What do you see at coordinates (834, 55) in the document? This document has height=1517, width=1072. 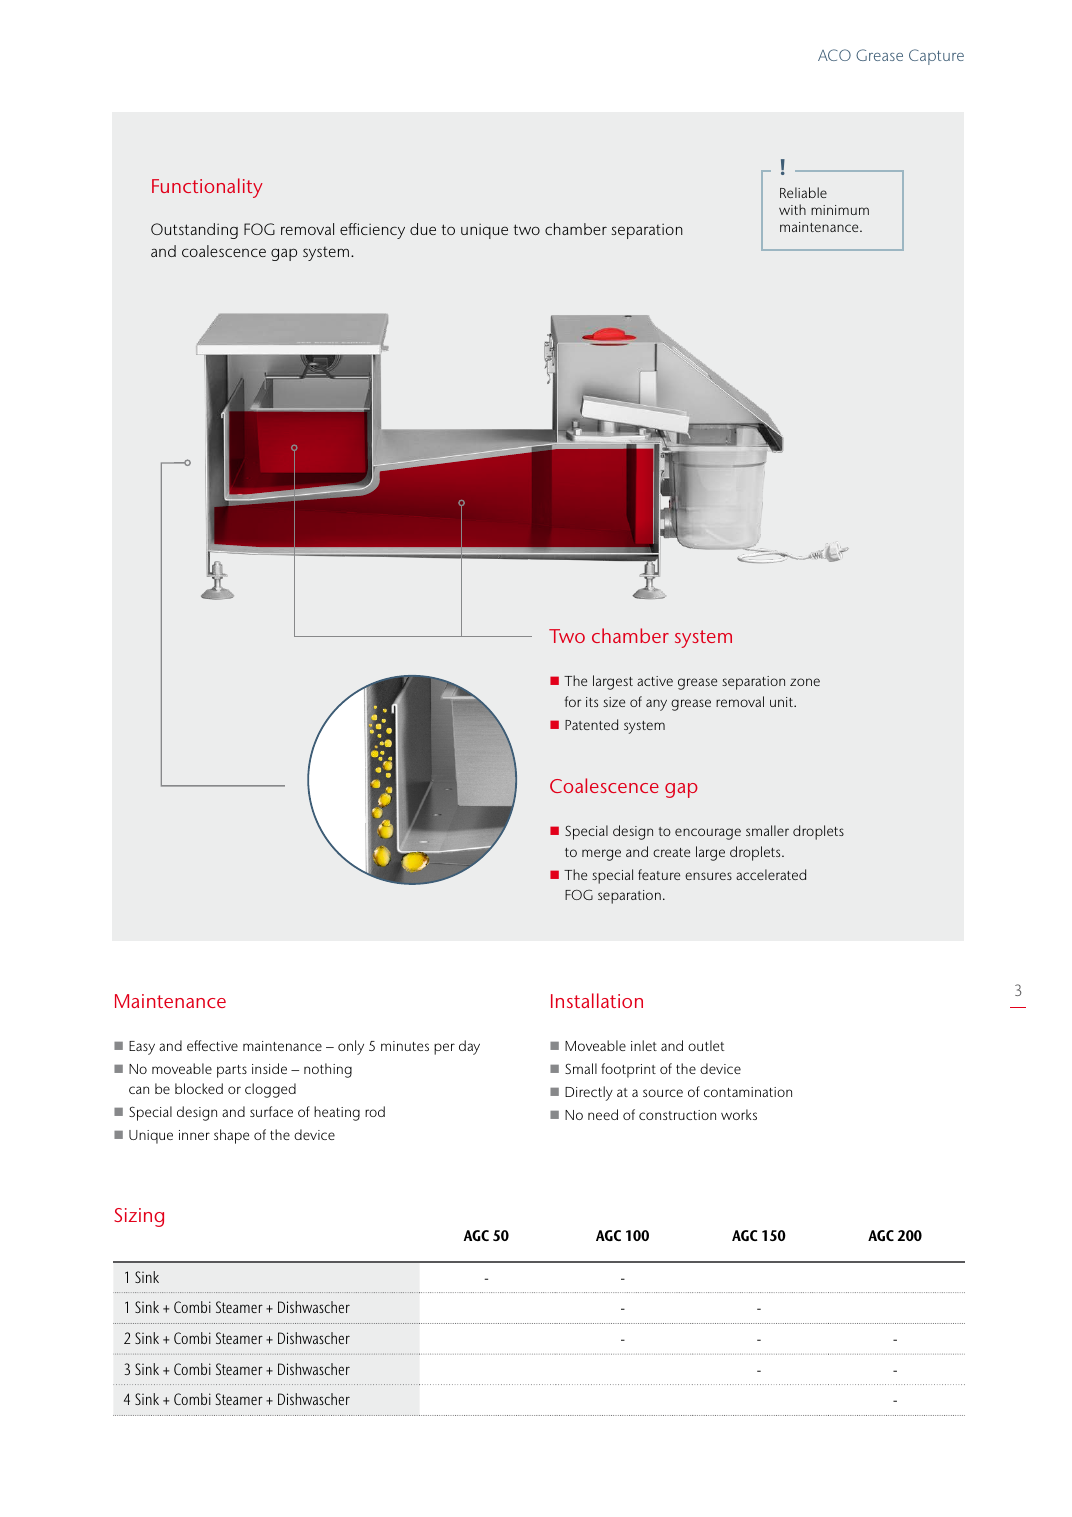 I see `ACO` at bounding box center [834, 55].
